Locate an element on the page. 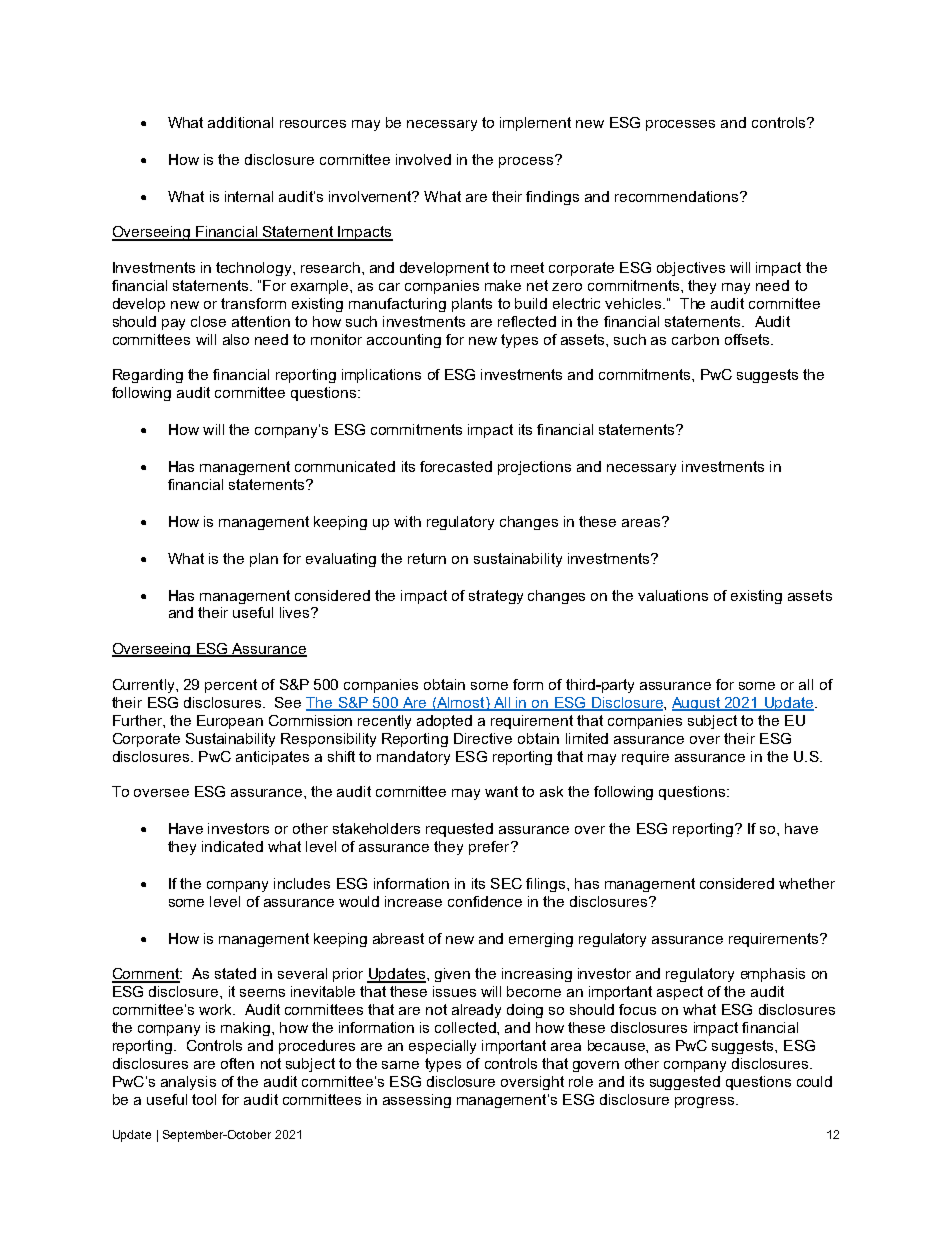 The width and height of the page is (952, 1233). recommendations is located at coordinates (676, 196).
